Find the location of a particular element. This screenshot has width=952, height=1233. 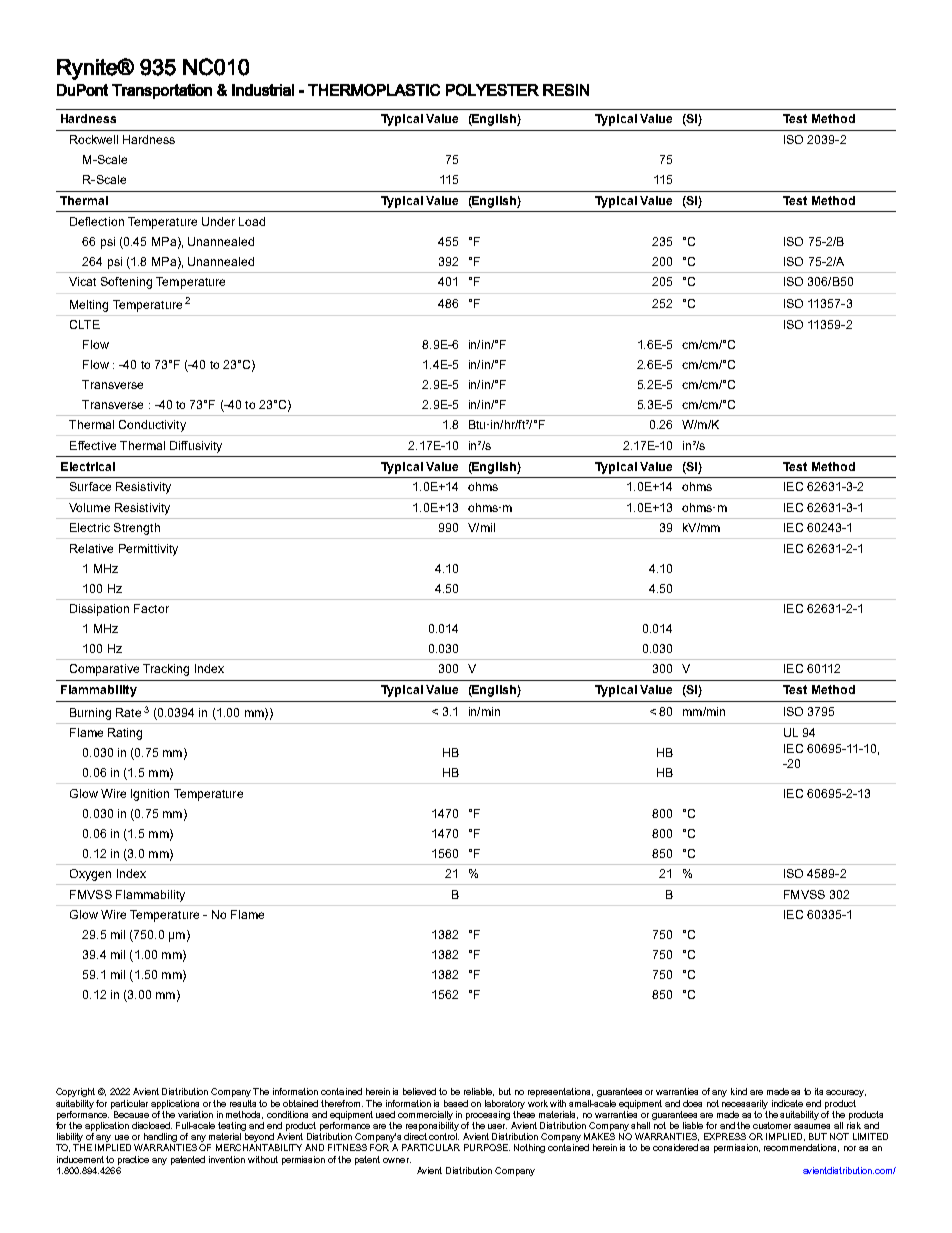

processing is located at coordinates (488, 1115).
